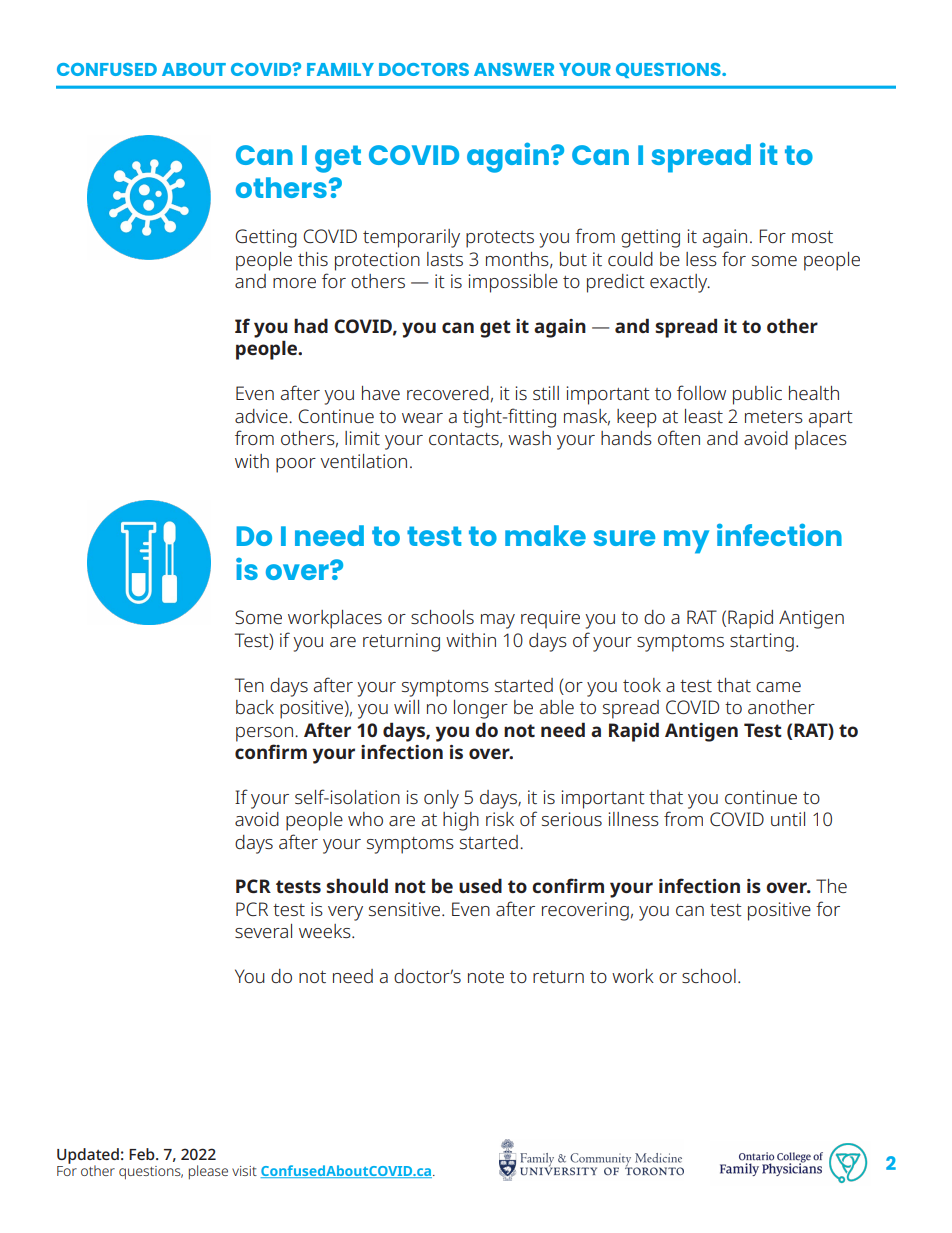 This image has height=1233, width=952. What do you see at coordinates (762, 642) in the image?
I see `starting` at bounding box center [762, 642].
